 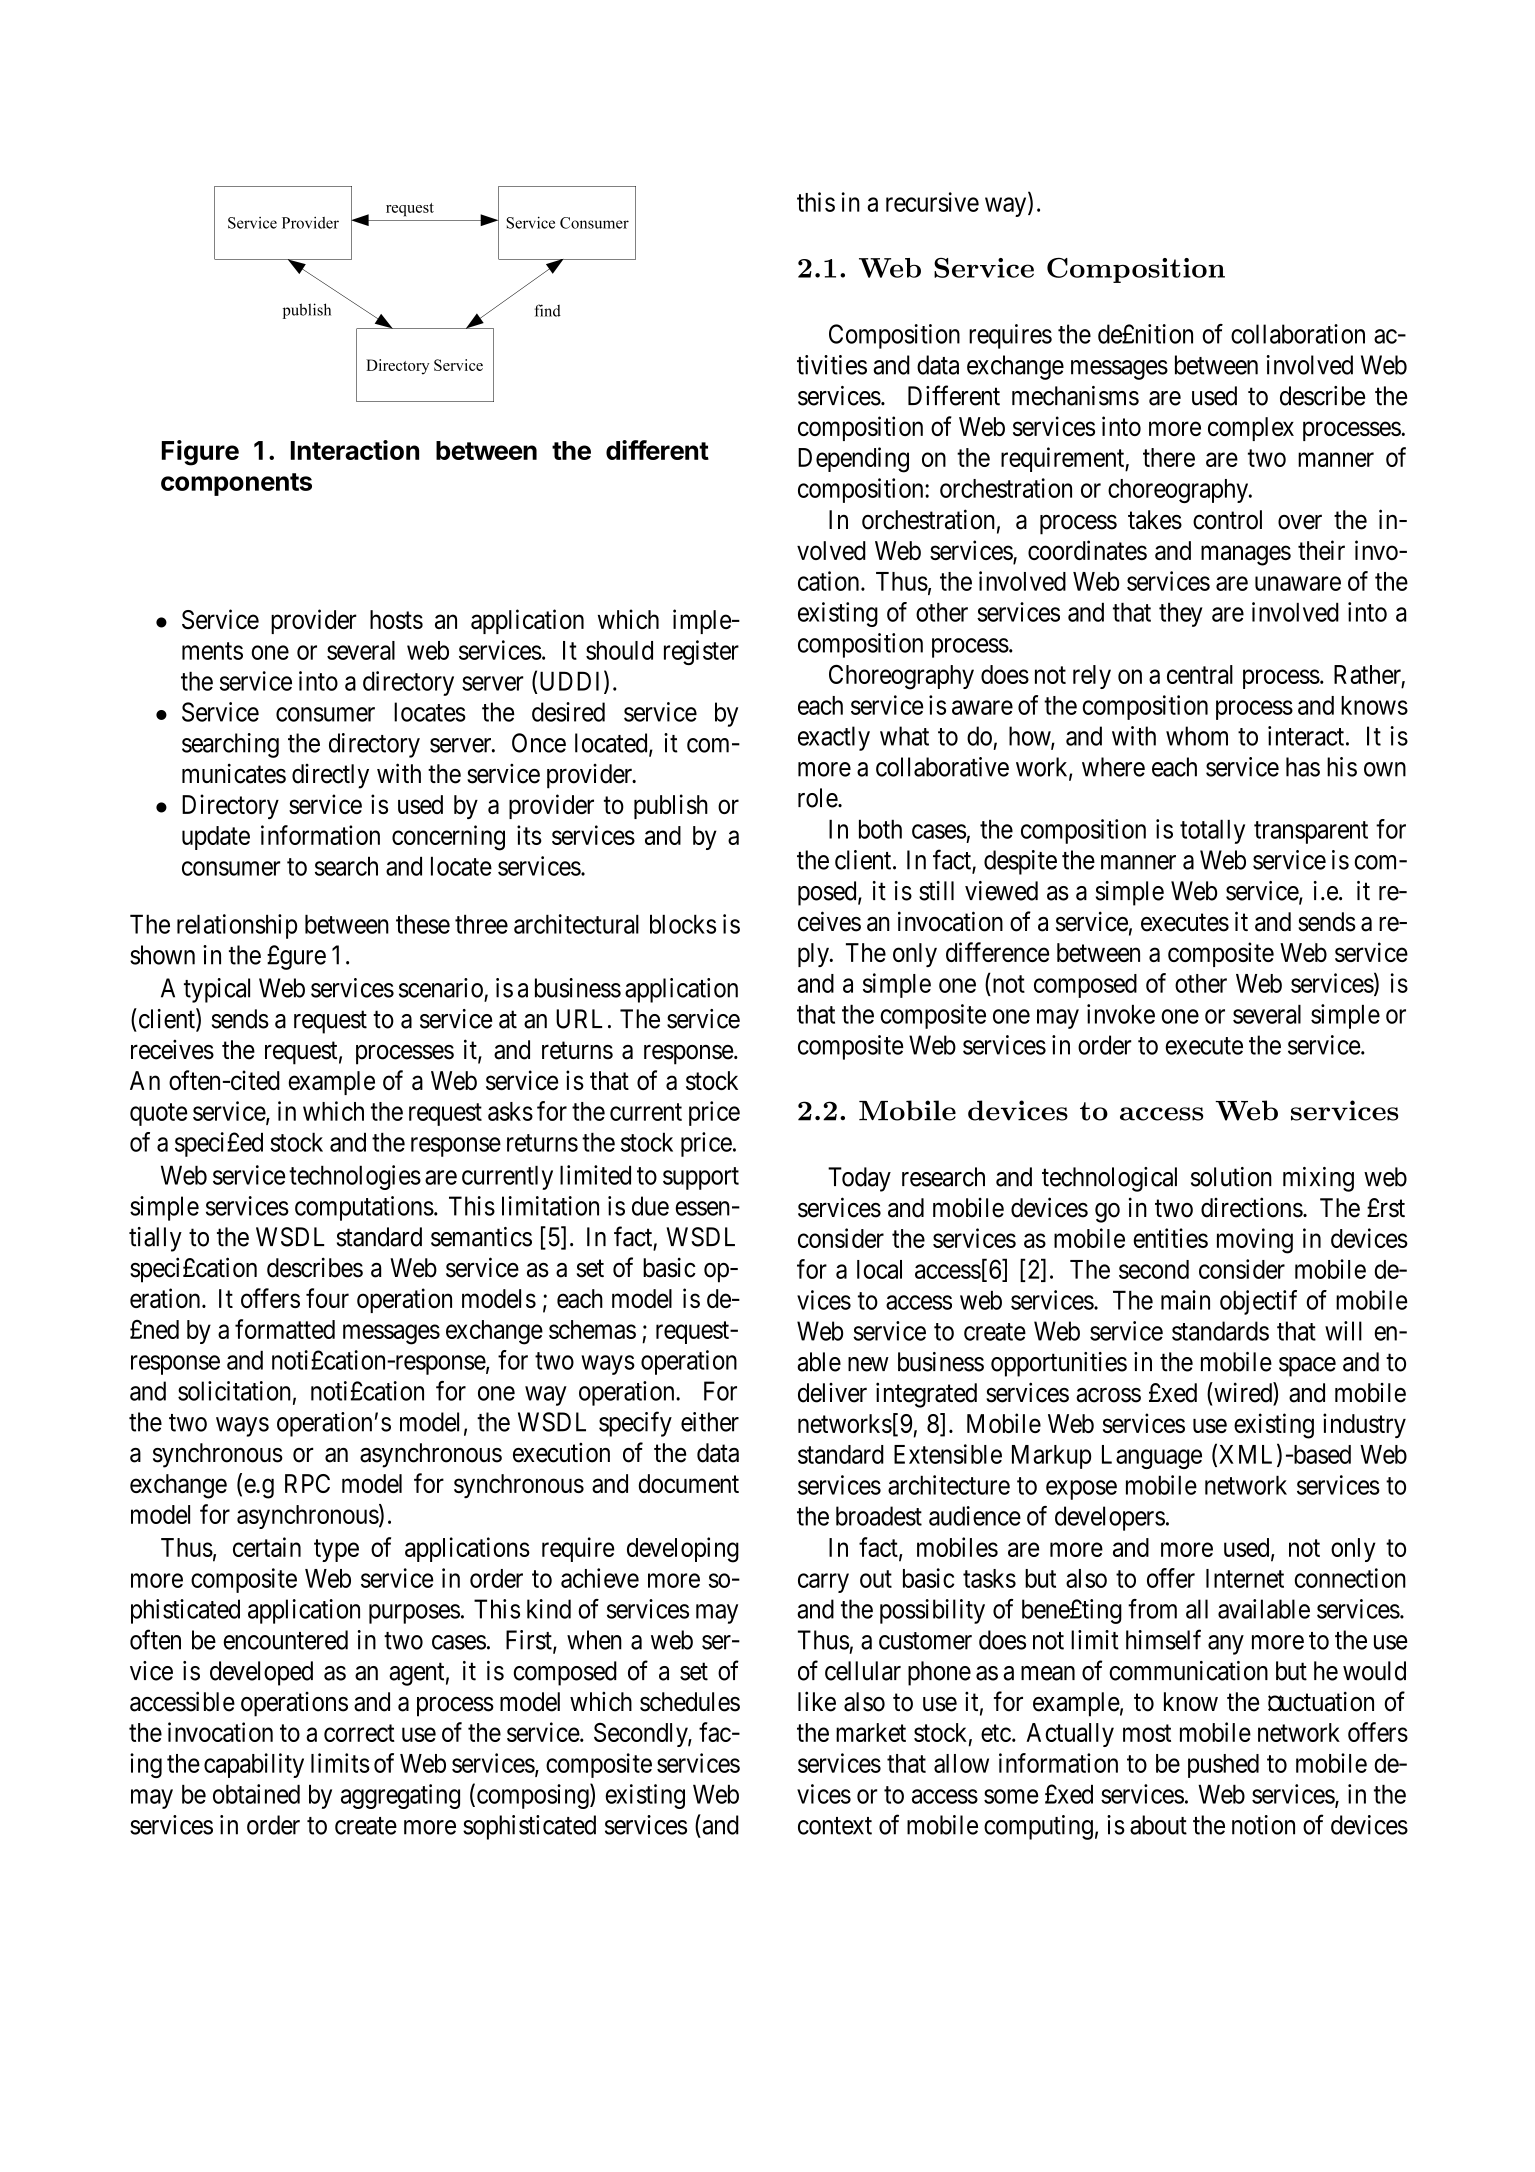 What do you see at coordinates (1255, 1241) in the screenshot?
I see `moving` at bounding box center [1255, 1241].
